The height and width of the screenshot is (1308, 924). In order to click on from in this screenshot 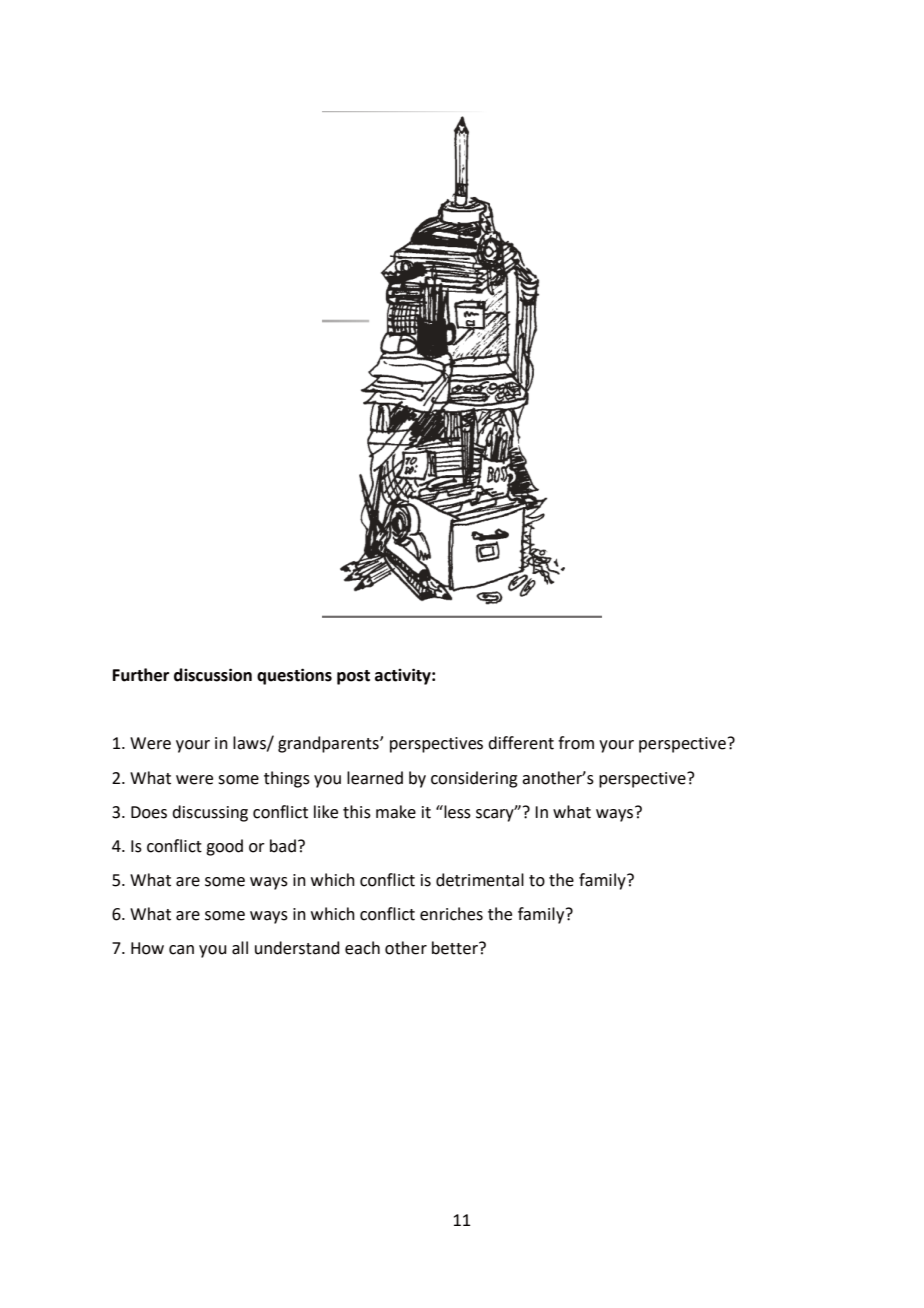, I will do `click(576, 743)`.
